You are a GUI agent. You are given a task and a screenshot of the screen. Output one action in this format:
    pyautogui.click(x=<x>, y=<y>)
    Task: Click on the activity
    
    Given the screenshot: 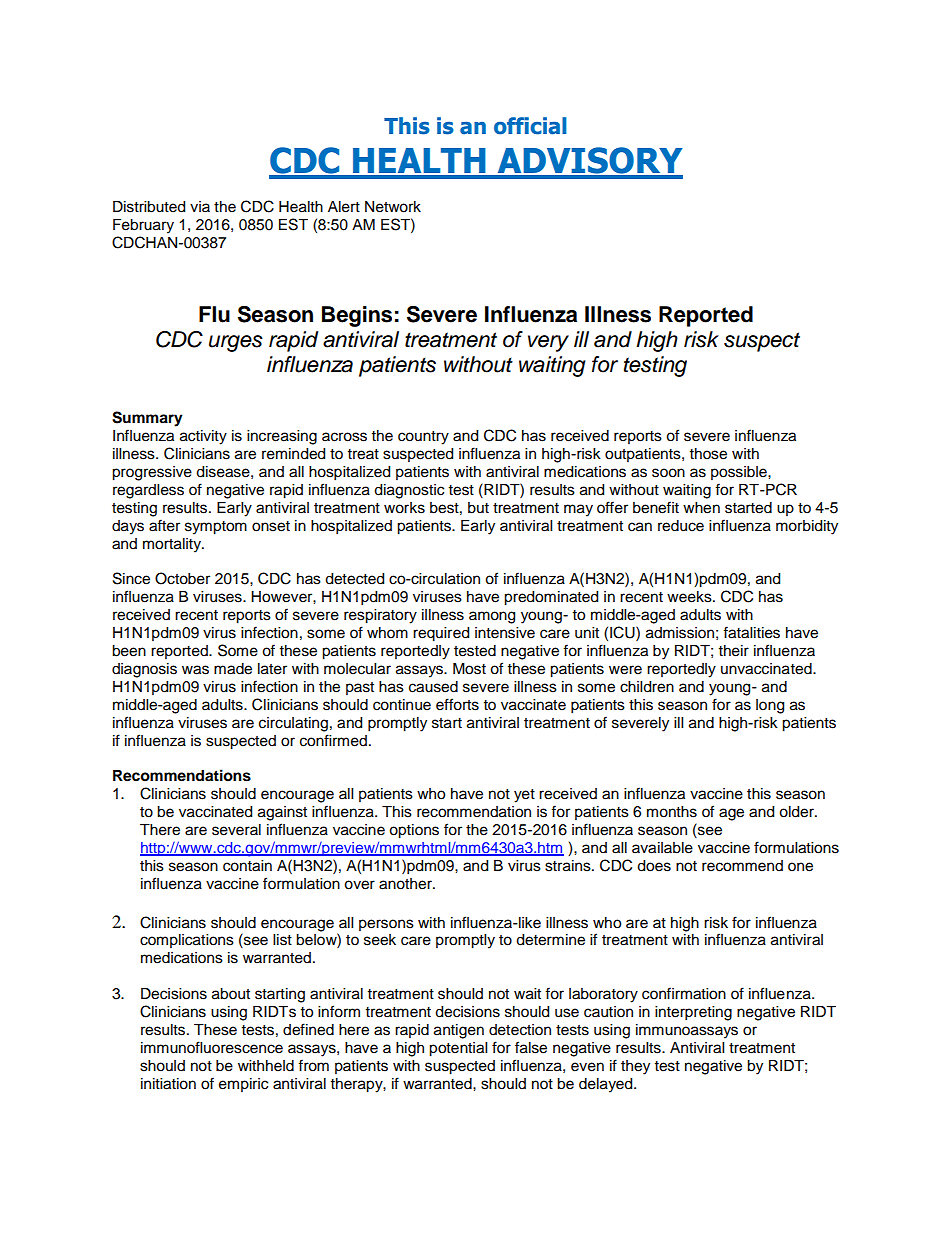 What is the action you would take?
    pyautogui.click(x=203, y=437)
